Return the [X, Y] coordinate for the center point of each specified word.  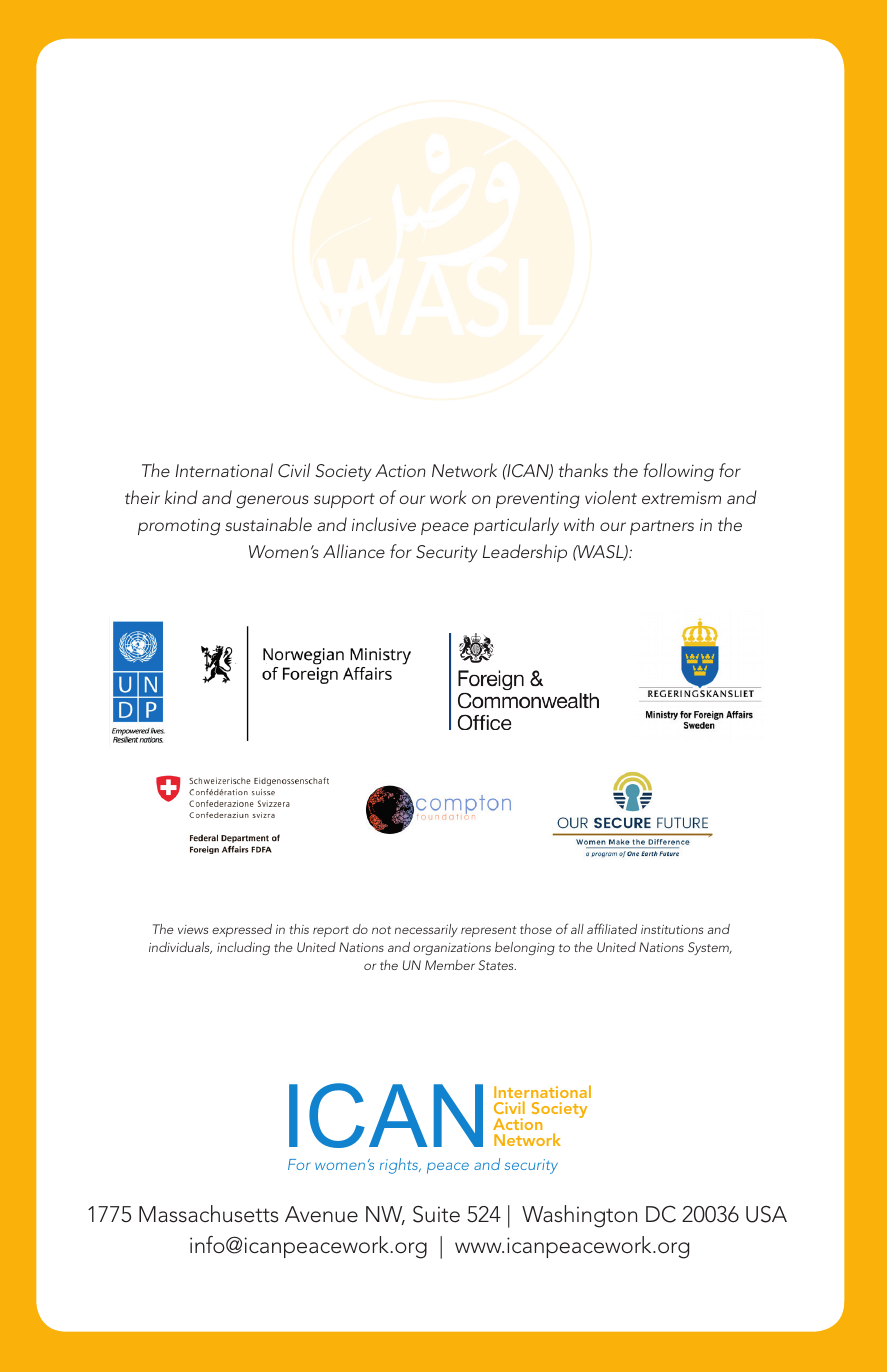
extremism [681, 497]
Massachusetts [208, 1214]
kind [181, 497]
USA [766, 1214]
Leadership [525, 553]
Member [450, 965]
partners [662, 527]
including [243, 948]
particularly [516, 526]
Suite [436, 1214]
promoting [179, 527]
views [193, 929]
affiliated [612, 928]
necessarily [426, 930]
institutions [672, 929]
